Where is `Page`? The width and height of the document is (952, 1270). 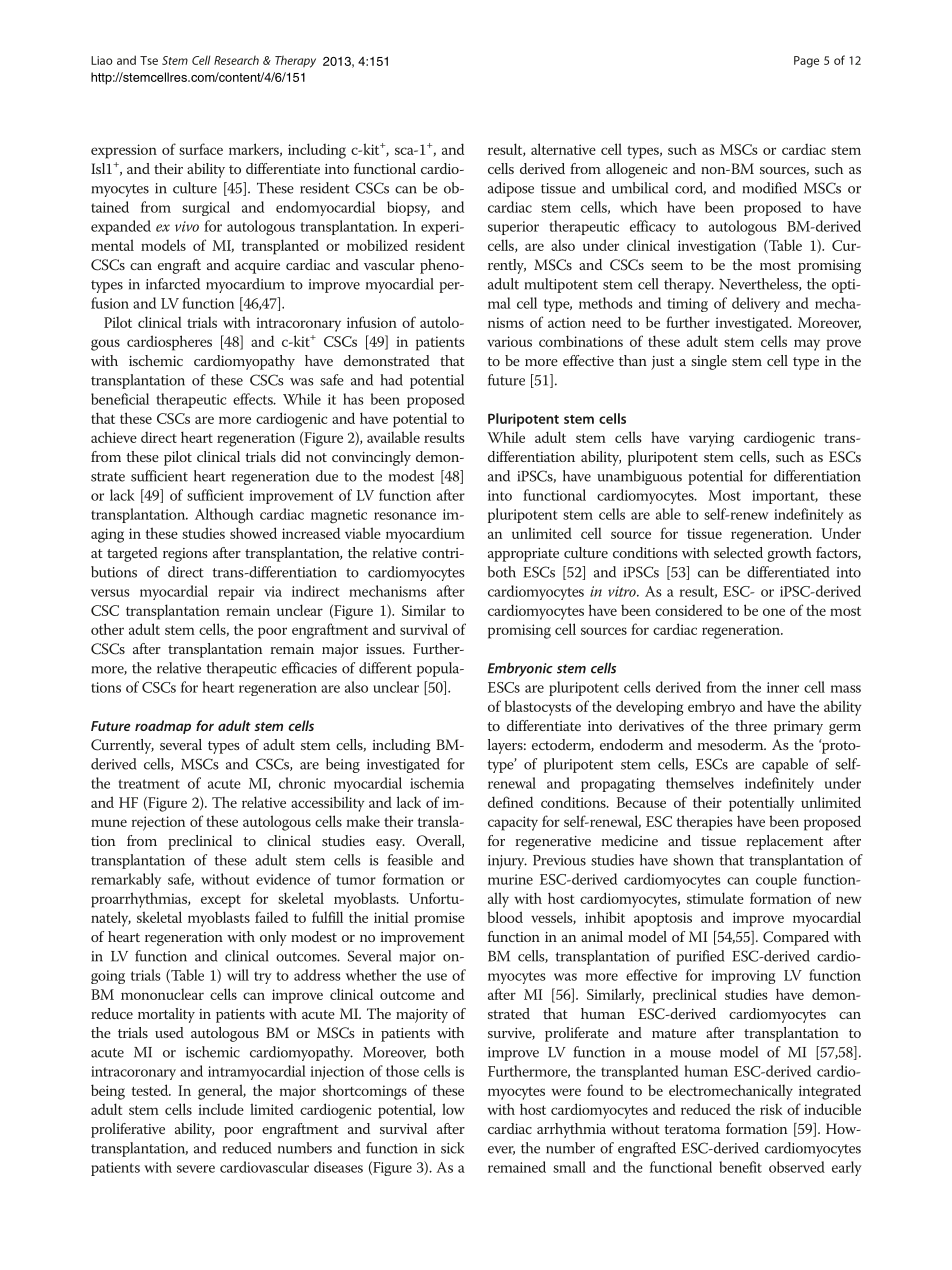 Page is located at coordinates (806, 62).
